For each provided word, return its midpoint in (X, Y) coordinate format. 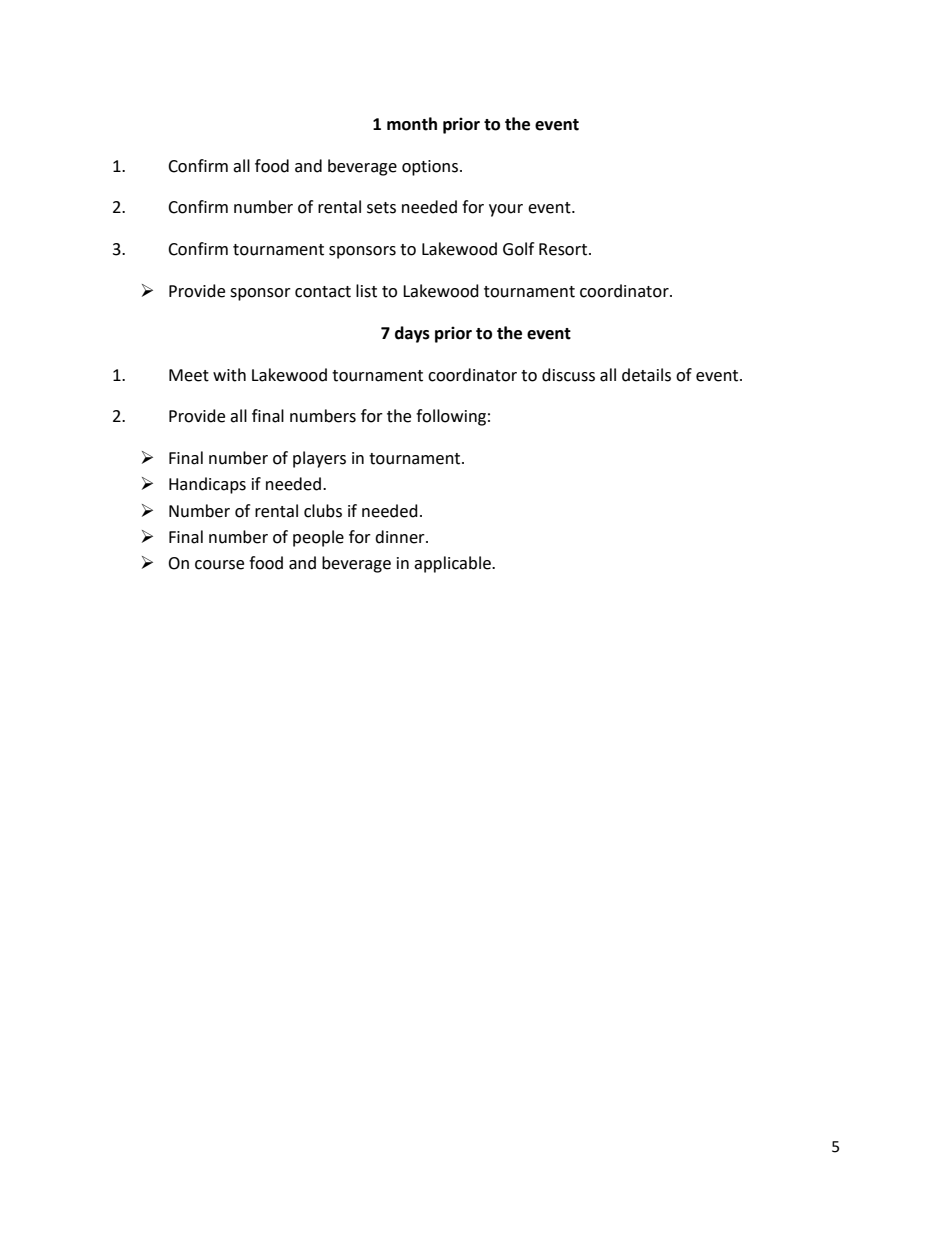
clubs (323, 511)
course (219, 565)
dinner (401, 537)
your (506, 210)
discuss (568, 375)
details (646, 375)
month (412, 124)
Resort (563, 249)
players (319, 459)
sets (381, 208)
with (229, 375)
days (412, 334)
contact (323, 292)
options (431, 168)
